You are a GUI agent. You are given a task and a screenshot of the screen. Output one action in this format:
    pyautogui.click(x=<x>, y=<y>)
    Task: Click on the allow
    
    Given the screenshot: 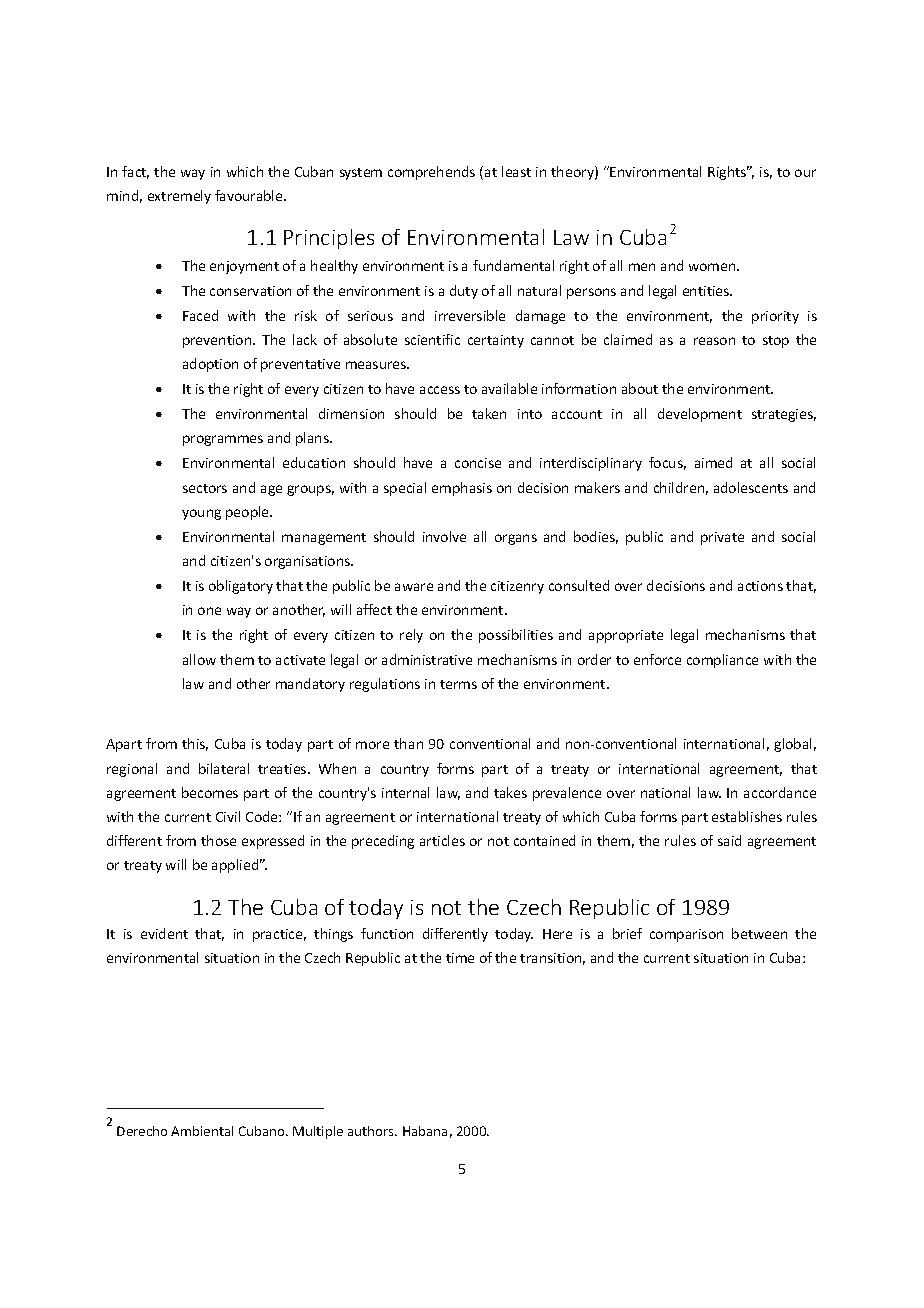 What is the action you would take?
    pyautogui.click(x=199, y=659)
